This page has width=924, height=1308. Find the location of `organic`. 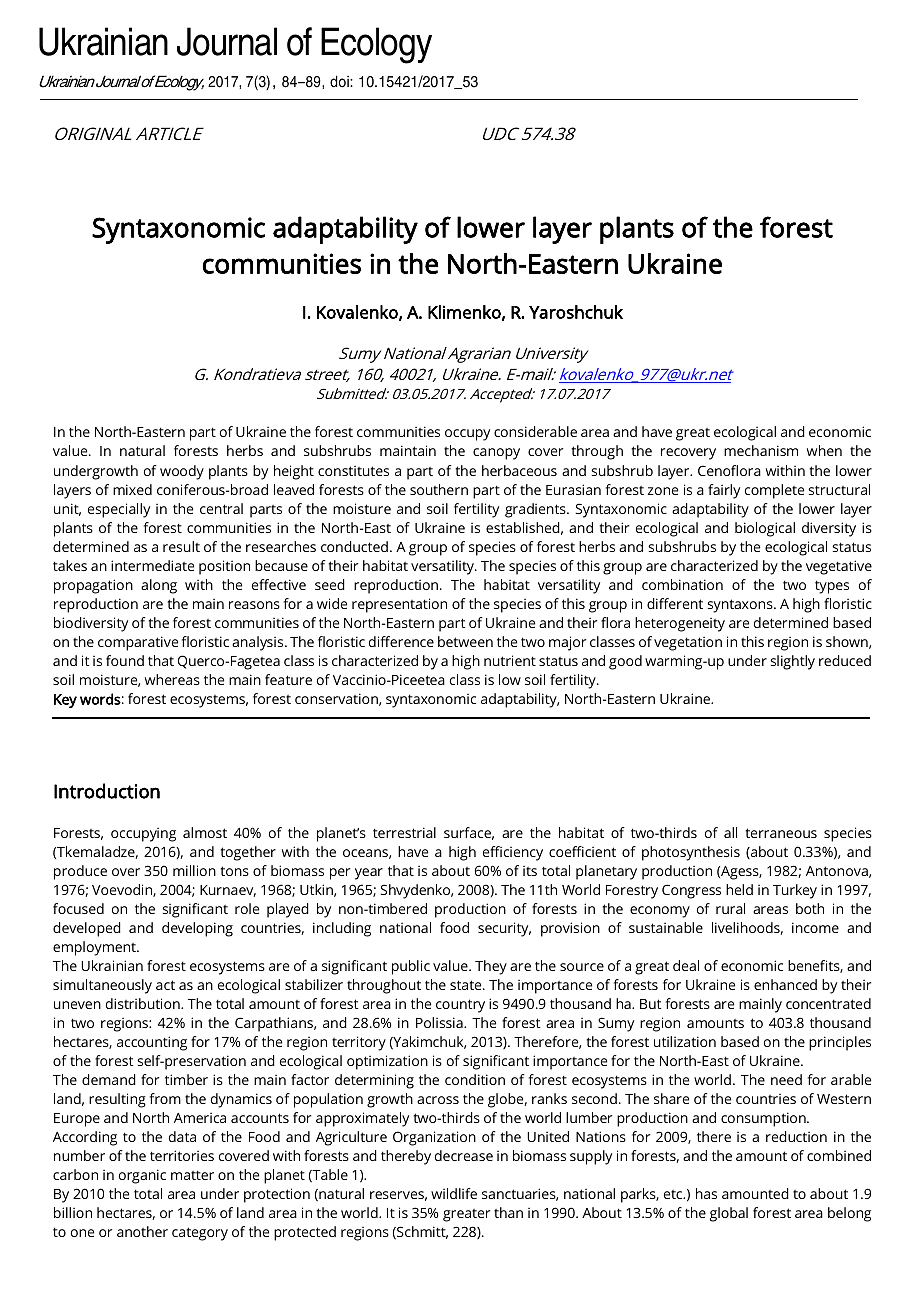

organic is located at coordinates (142, 1176).
